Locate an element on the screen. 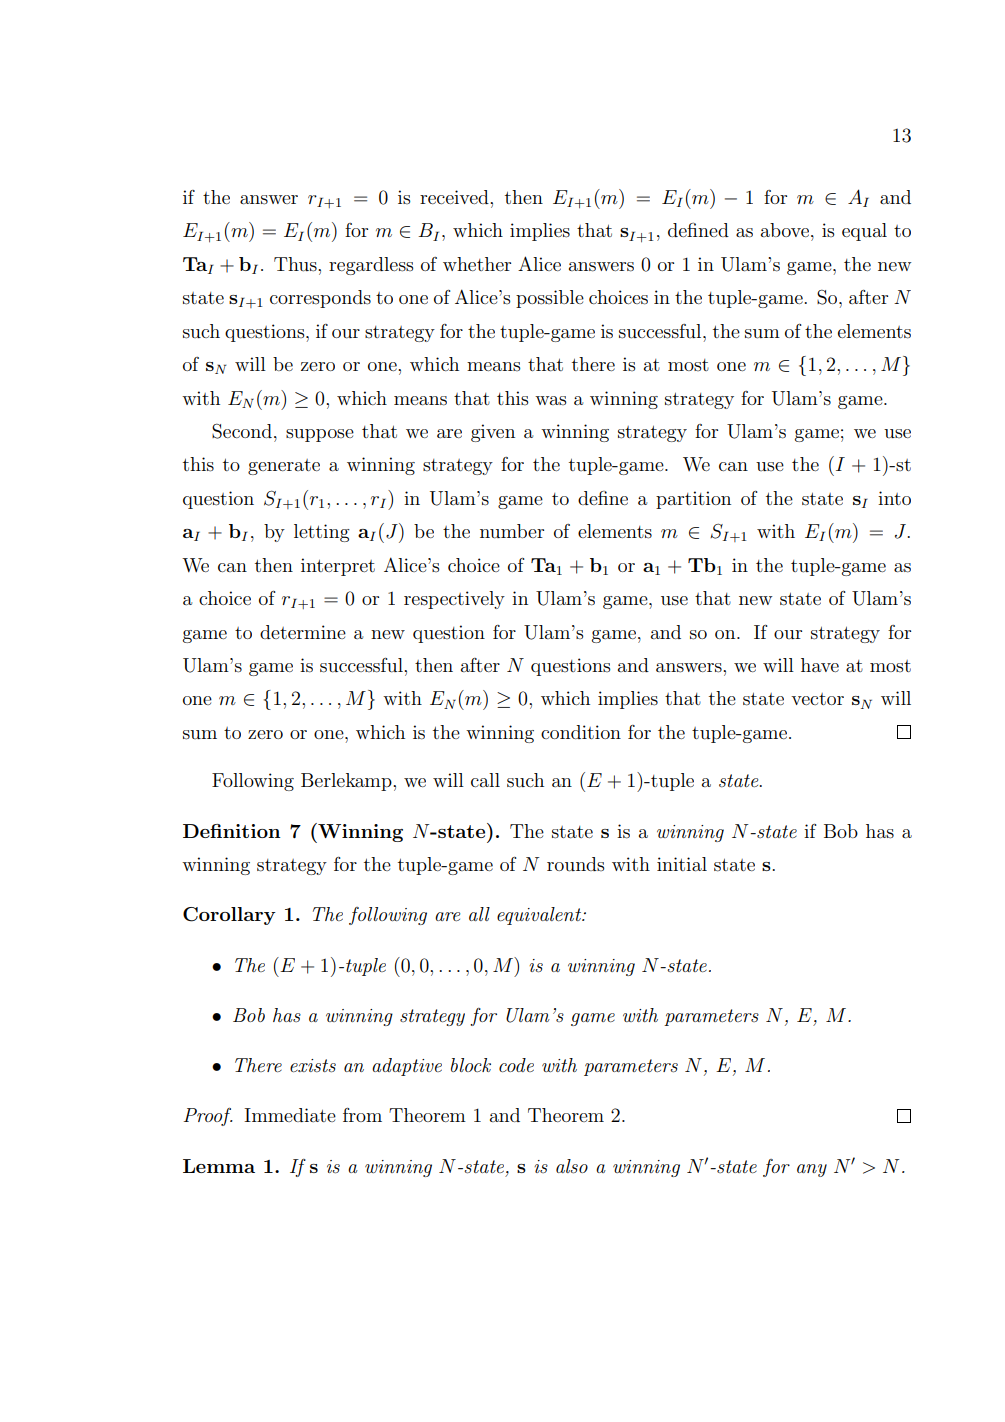 This screenshot has width=1005, height=1422. number is located at coordinates (512, 531).
